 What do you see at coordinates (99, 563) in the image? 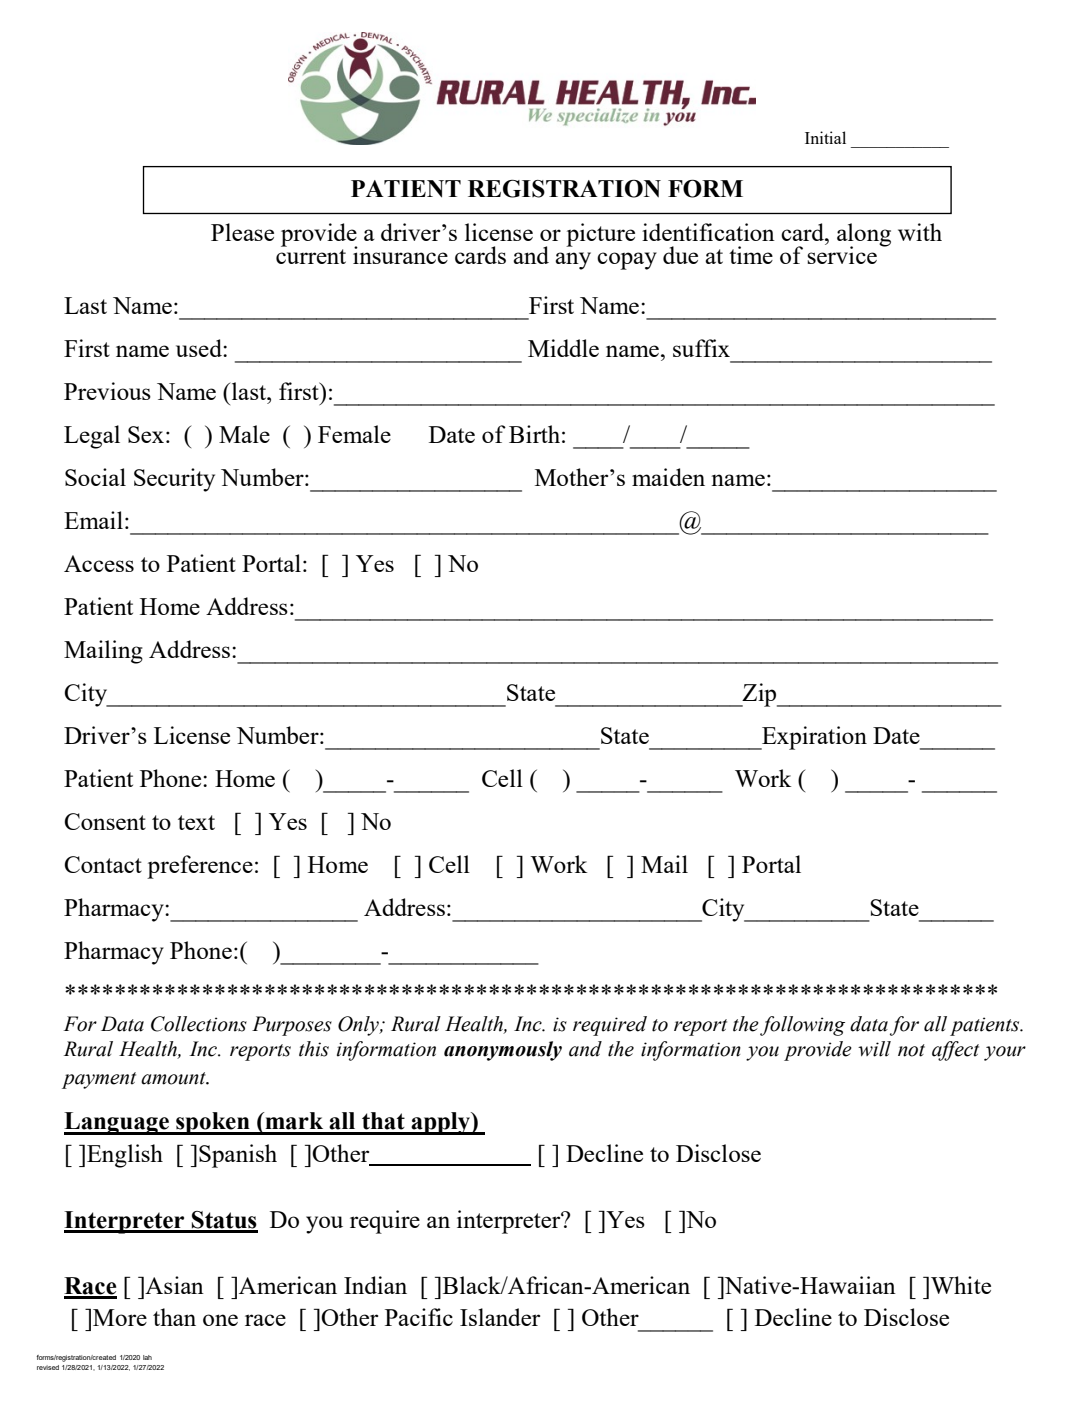
I see `Access` at bounding box center [99, 563].
